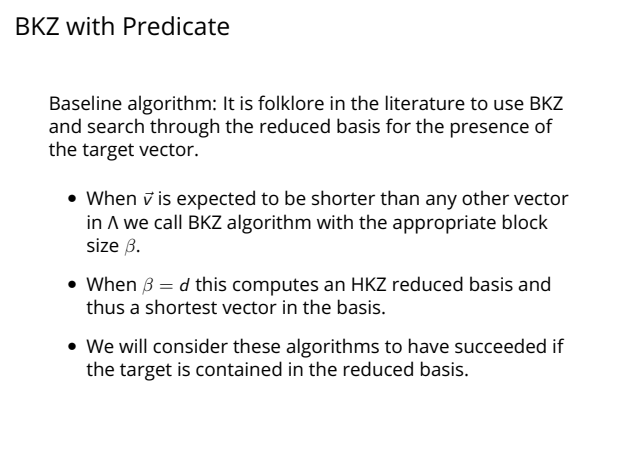 This screenshot has height=469, width=625. Describe the element at coordinates (425, 103) in the screenshot. I see `literature` at that location.
